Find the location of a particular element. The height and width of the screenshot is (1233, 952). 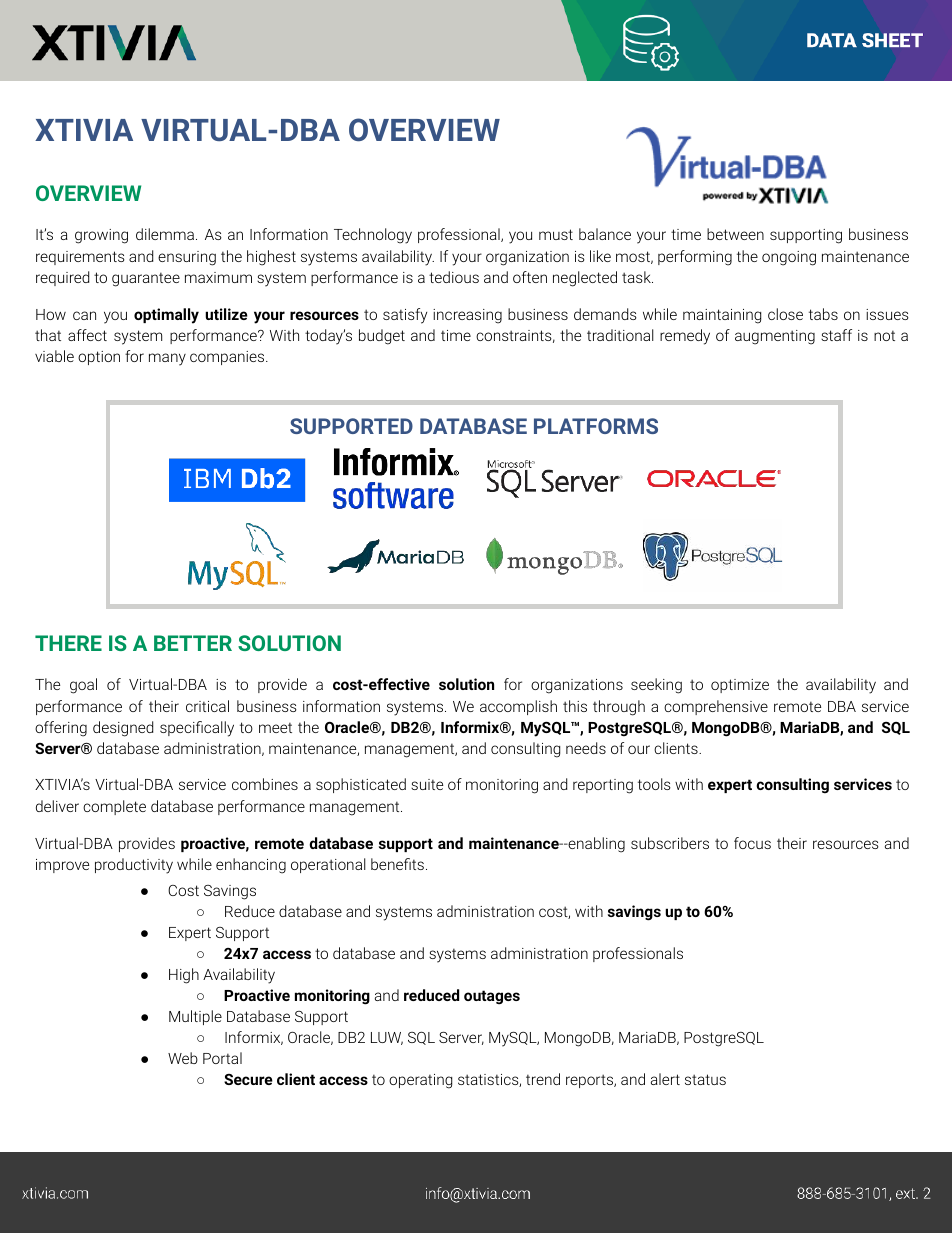

complete is located at coordinates (114, 807).
